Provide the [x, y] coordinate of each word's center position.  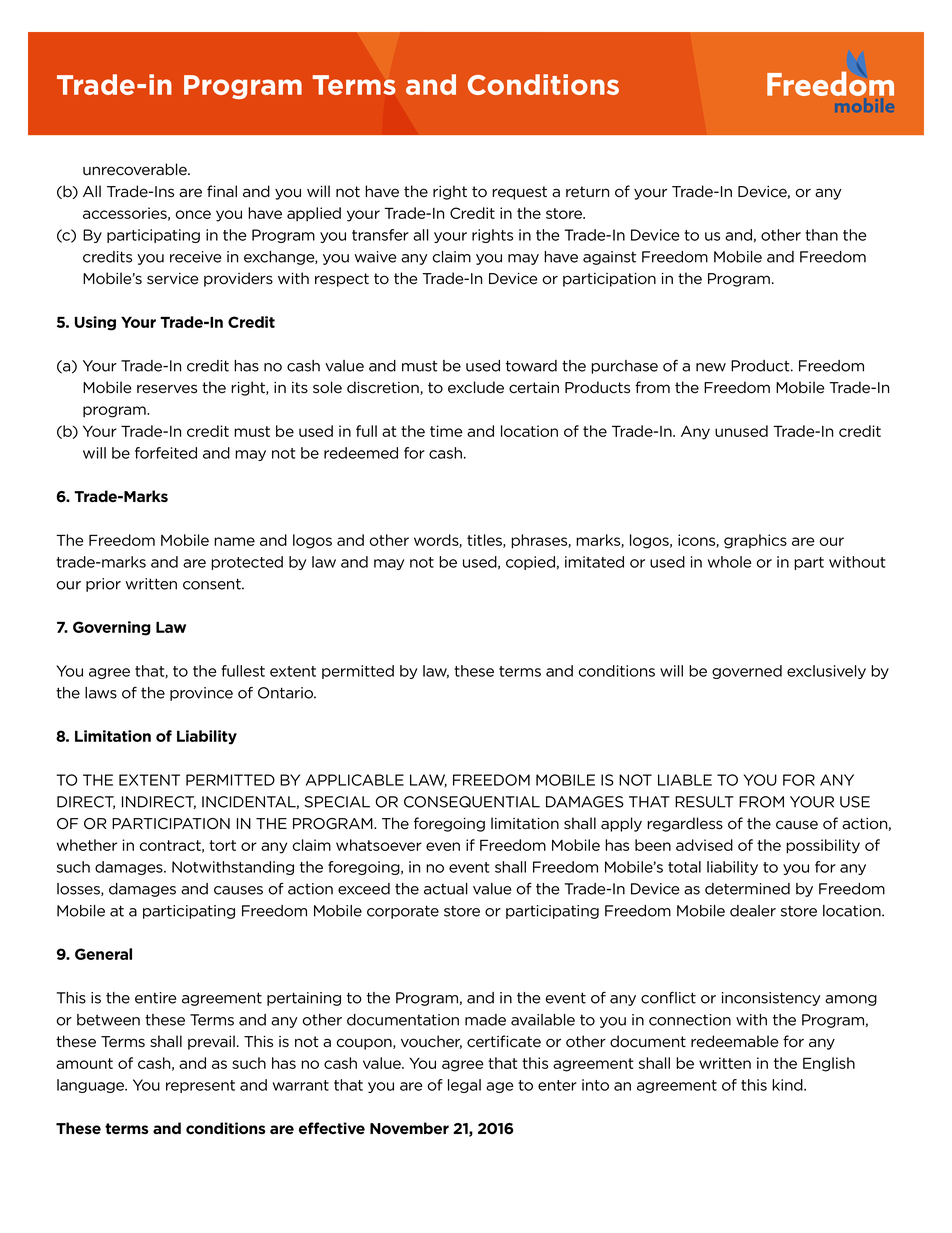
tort [222, 845]
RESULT [704, 802]
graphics [755, 541]
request [519, 193]
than [821, 235]
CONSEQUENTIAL [472, 802]
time [446, 431]
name [234, 541]
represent [200, 1086]
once [193, 214]
